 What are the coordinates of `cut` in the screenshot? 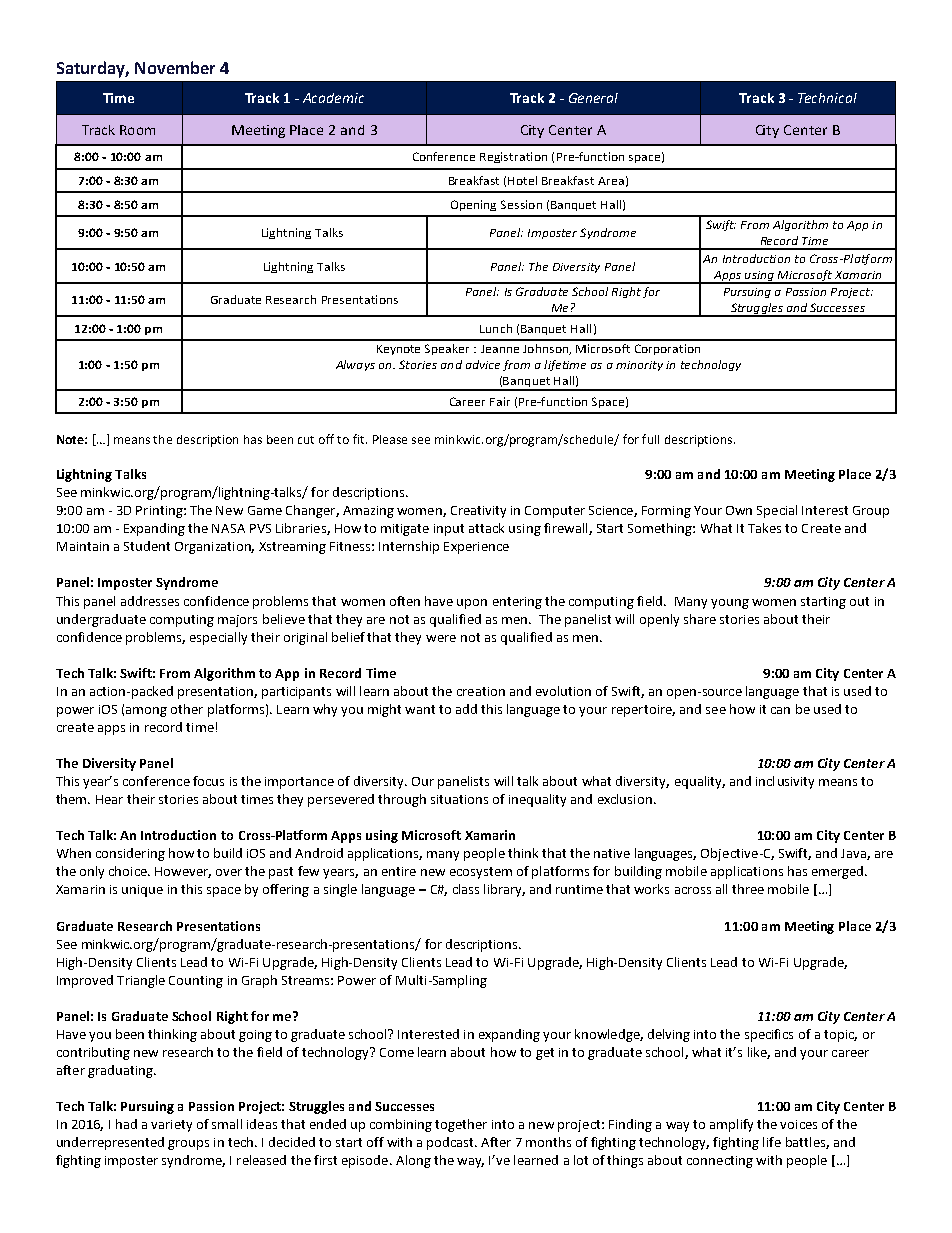 It's located at (306, 440).
